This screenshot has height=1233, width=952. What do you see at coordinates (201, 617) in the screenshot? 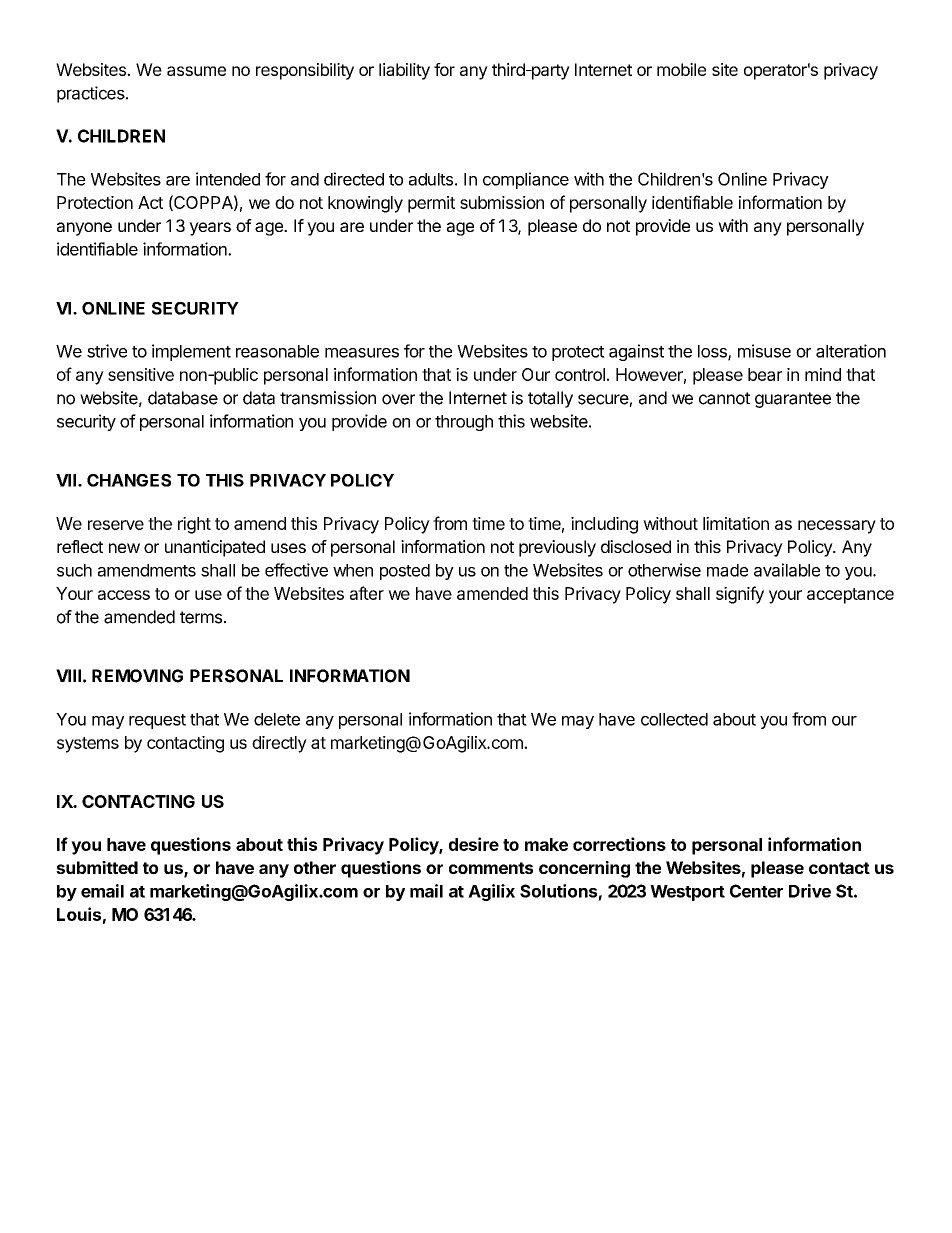
I see `terms` at bounding box center [201, 617].
